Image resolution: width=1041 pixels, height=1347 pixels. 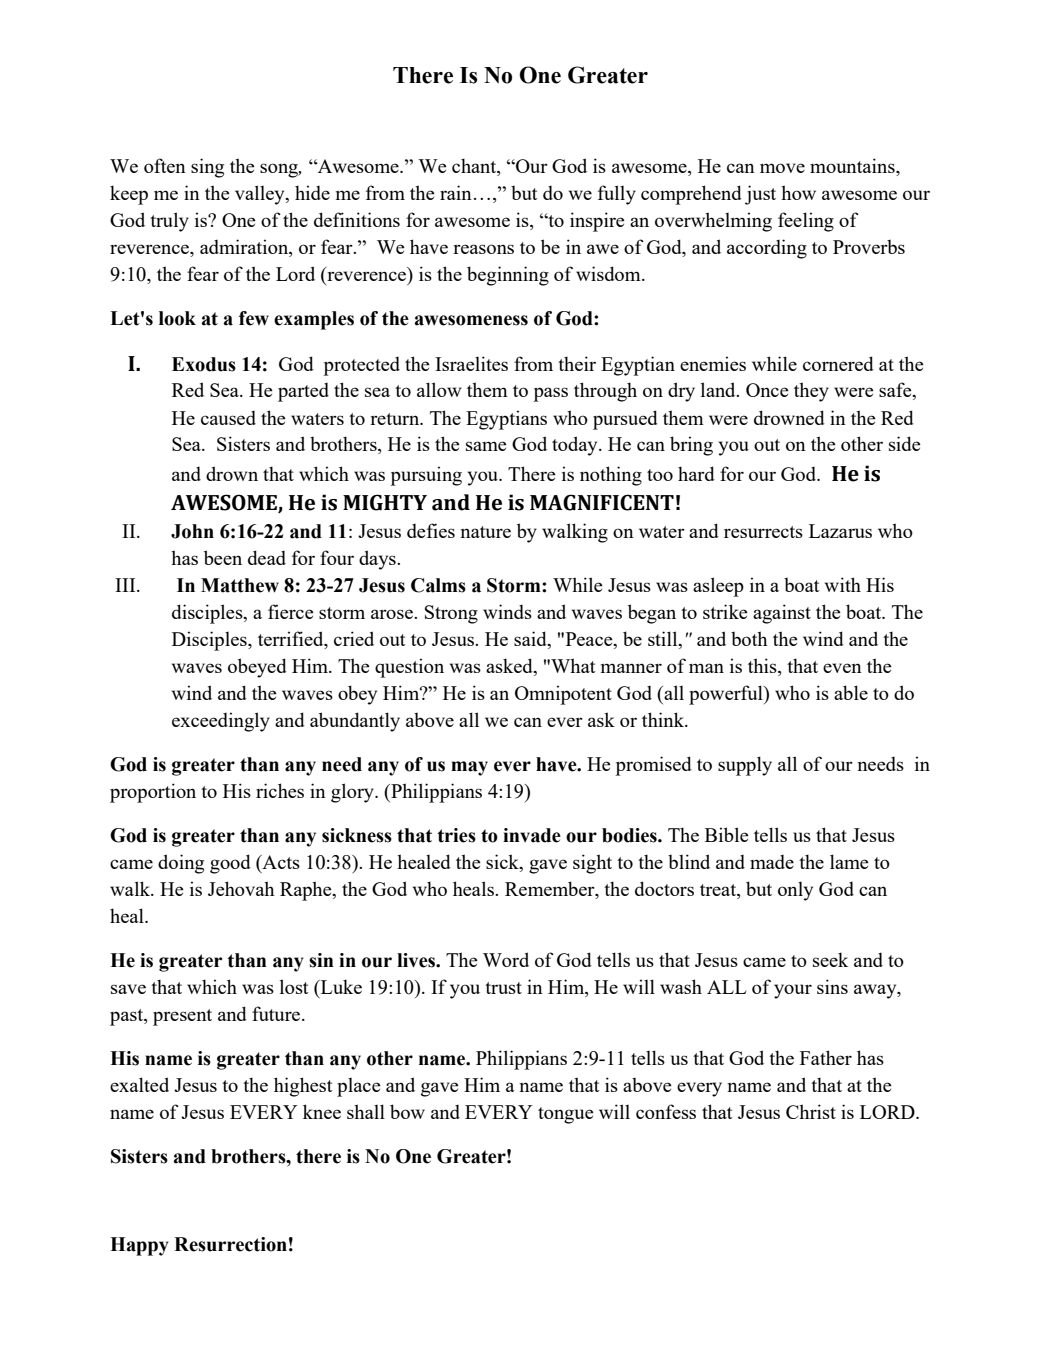 I want to click on exceedingly, so click(x=221, y=722).
